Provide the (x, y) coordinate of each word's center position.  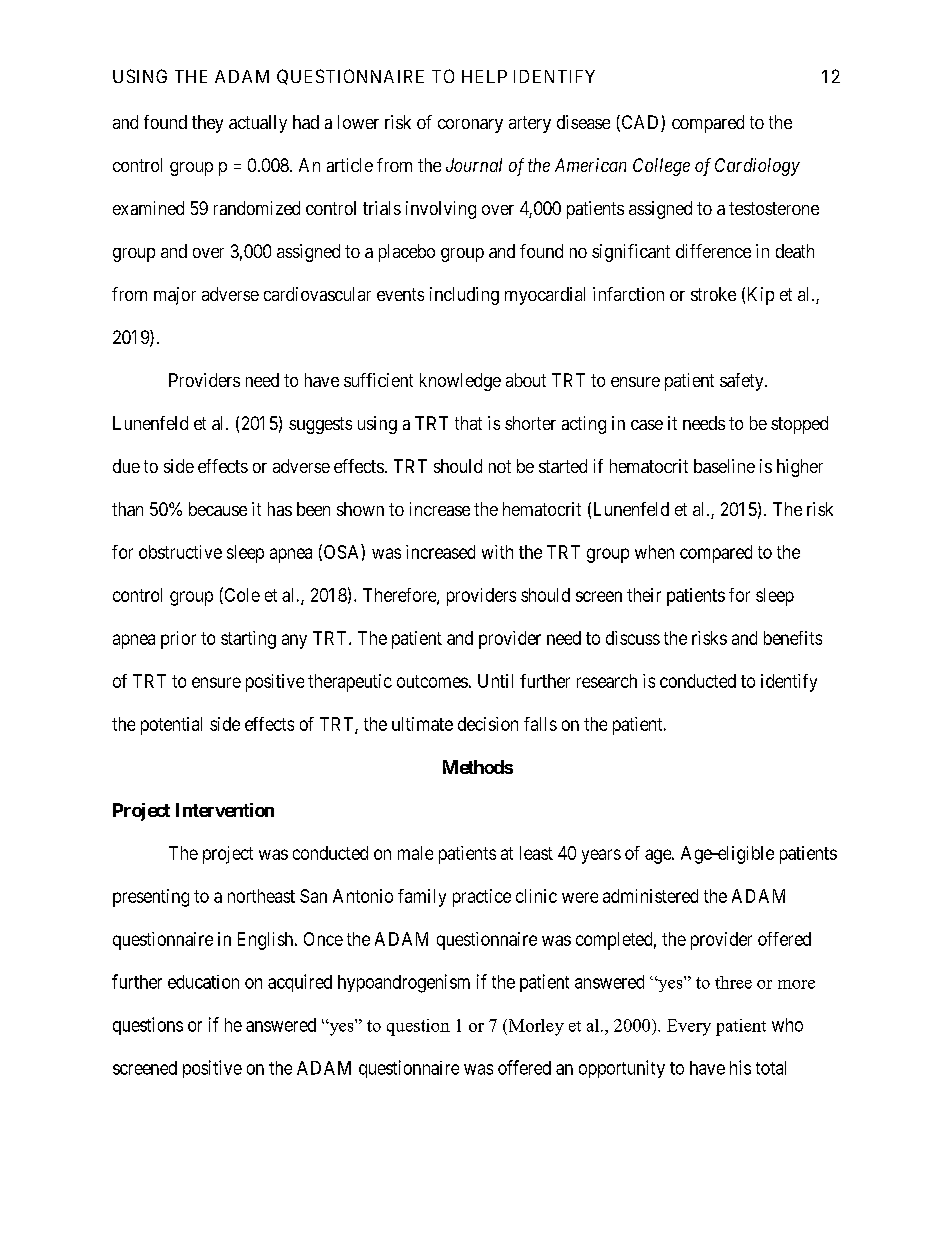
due (126, 466)
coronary (470, 126)
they (207, 124)
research (607, 681)
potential (171, 726)
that (468, 423)
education (203, 982)
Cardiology (757, 167)
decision (488, 724)
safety (743, 382)
